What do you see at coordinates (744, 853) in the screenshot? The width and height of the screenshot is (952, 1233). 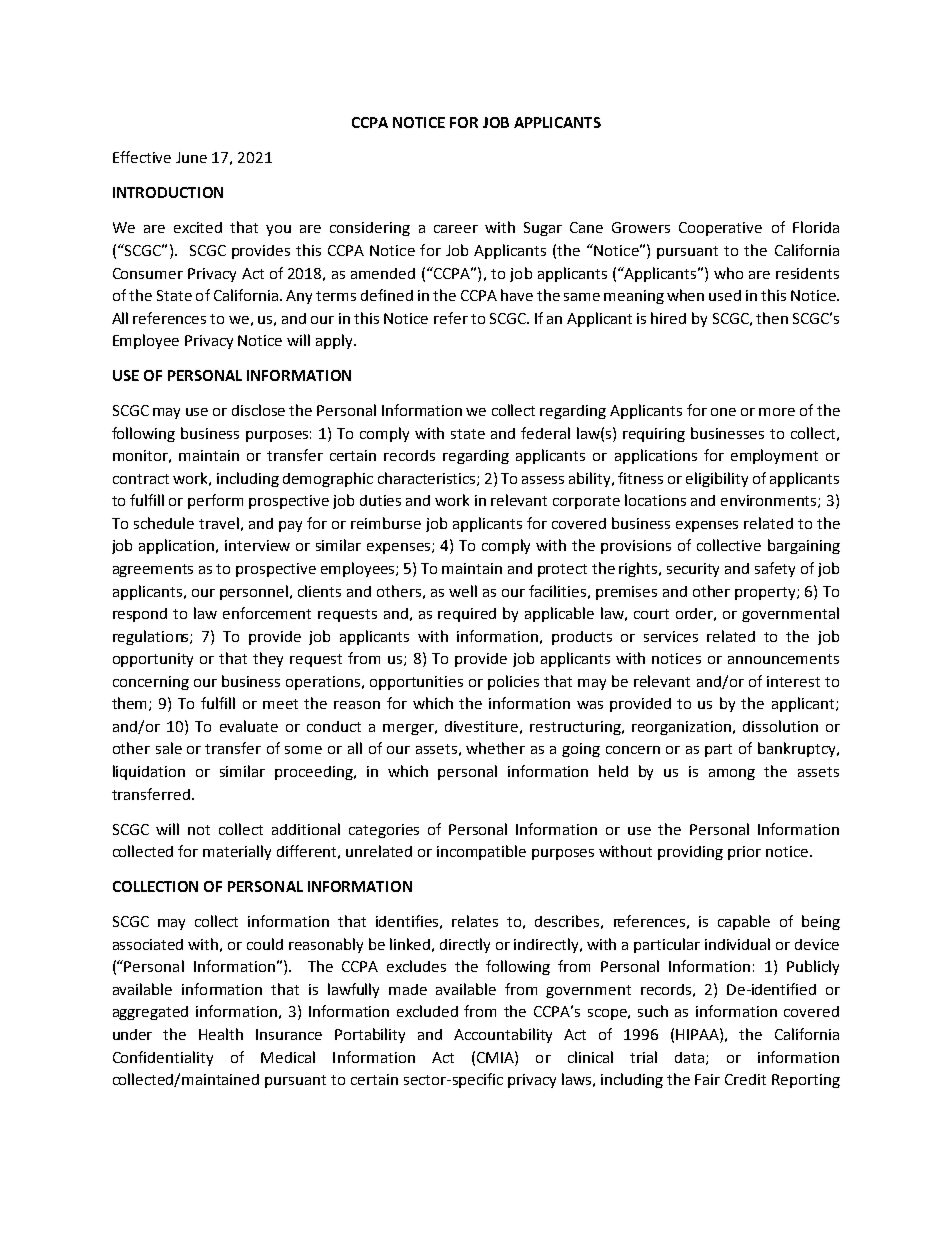 I see `prior` at bounding box center [744, 853].
